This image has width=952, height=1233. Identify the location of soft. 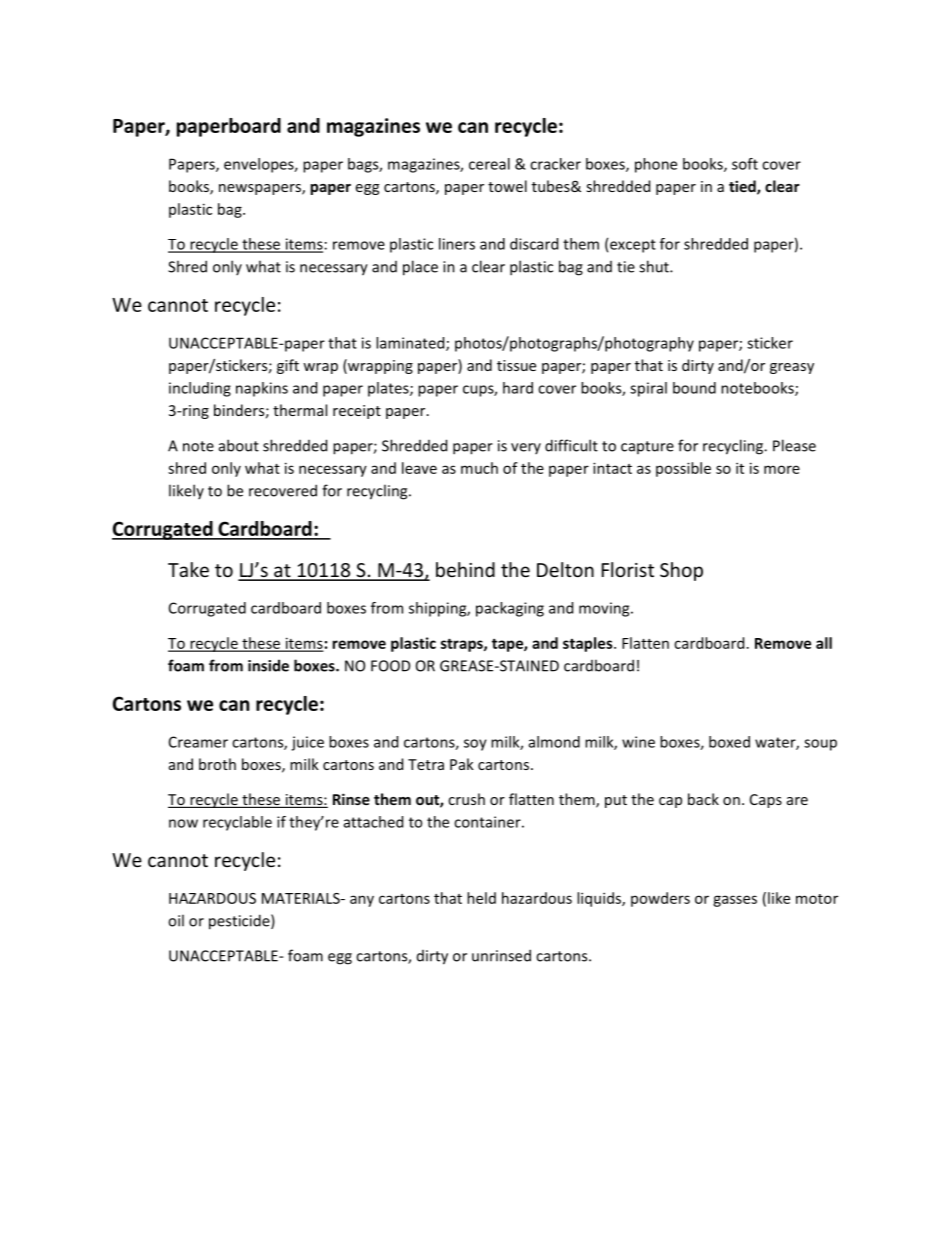
(745, 164).
